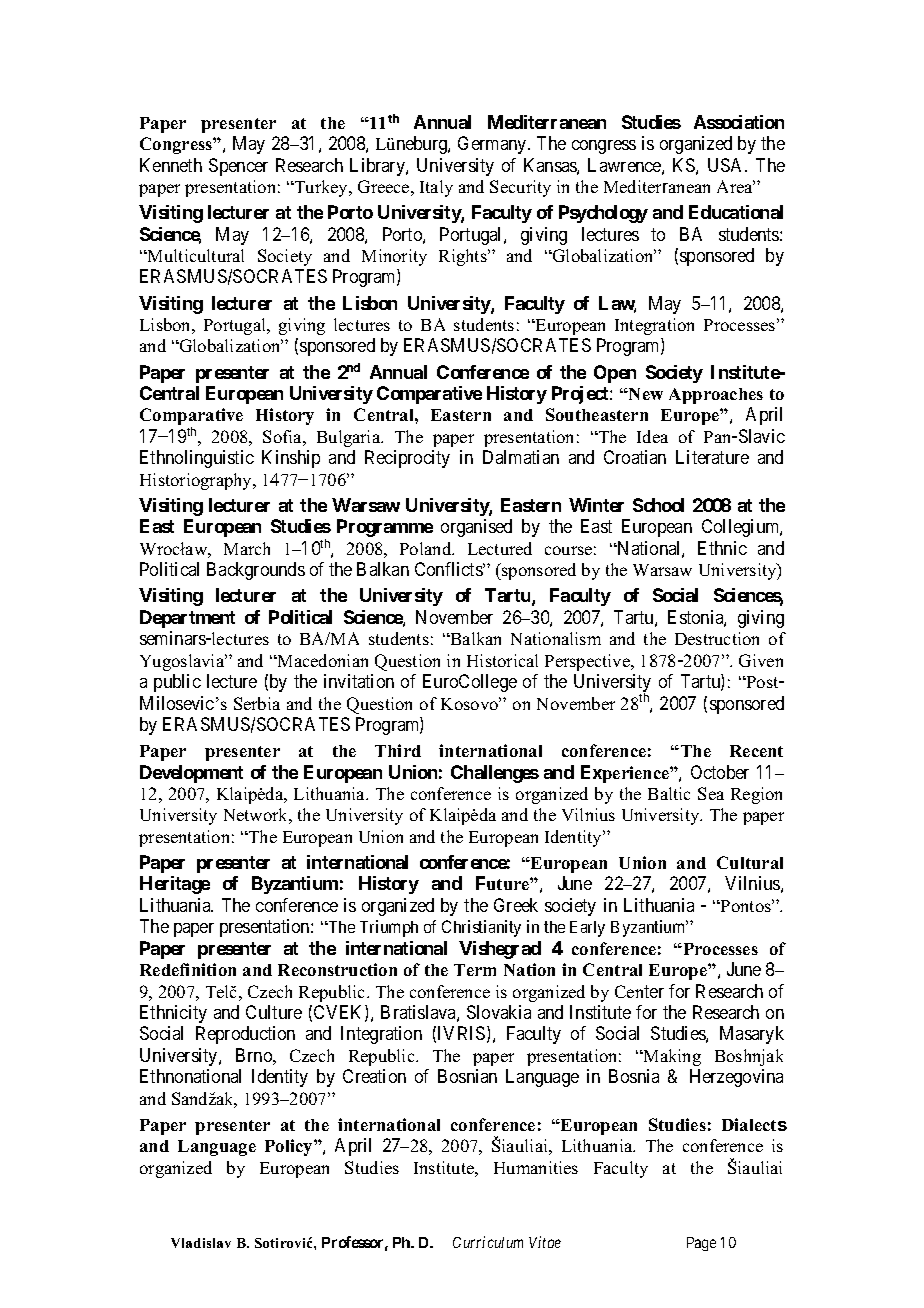 This screenshot has height=1308, width=924. Describe the element at coordinates (481, 928) in the screenshot. I see `Christianity` at that location.
